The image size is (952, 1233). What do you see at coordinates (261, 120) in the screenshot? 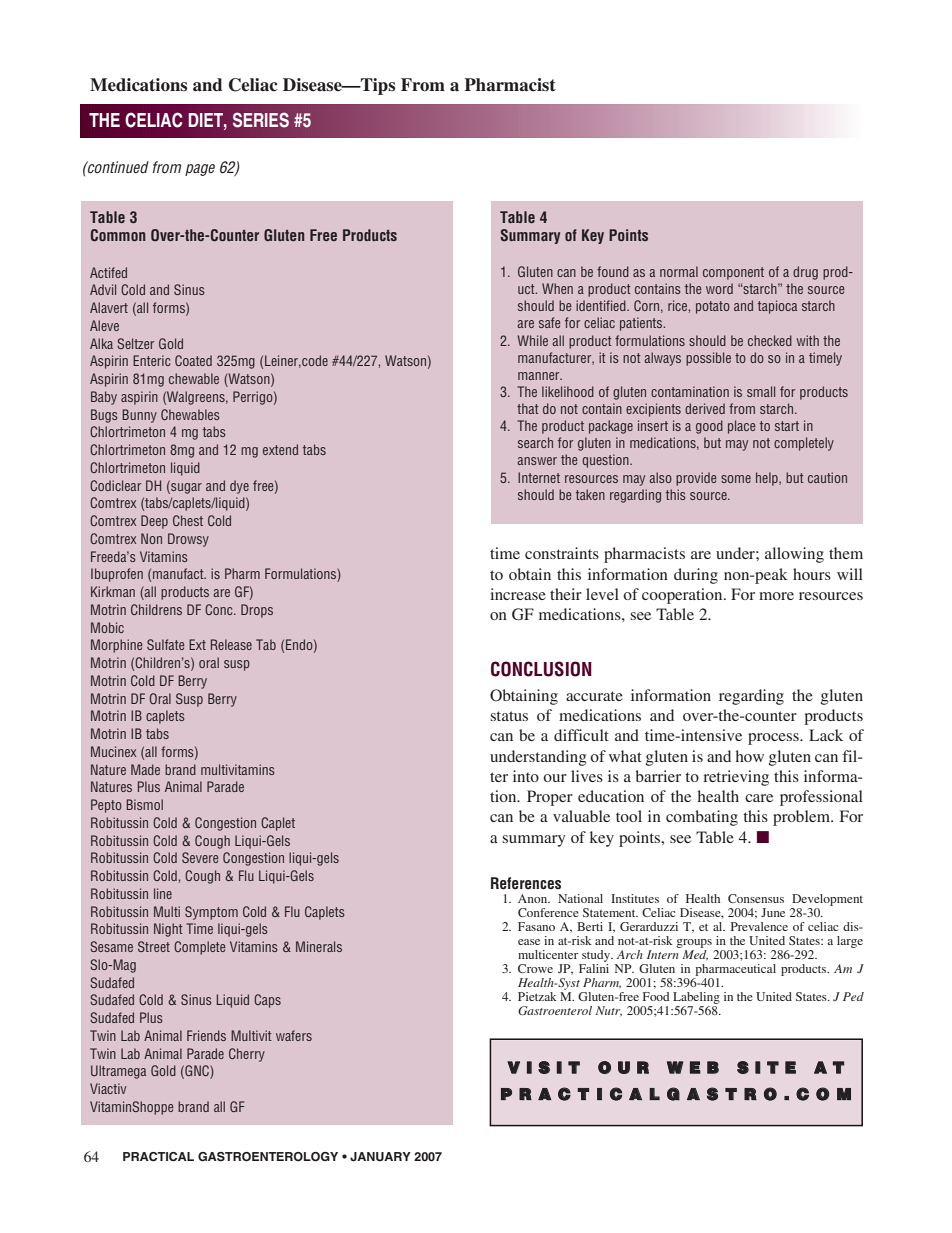
I see `SERIES` at bounding box center [261, 120].
